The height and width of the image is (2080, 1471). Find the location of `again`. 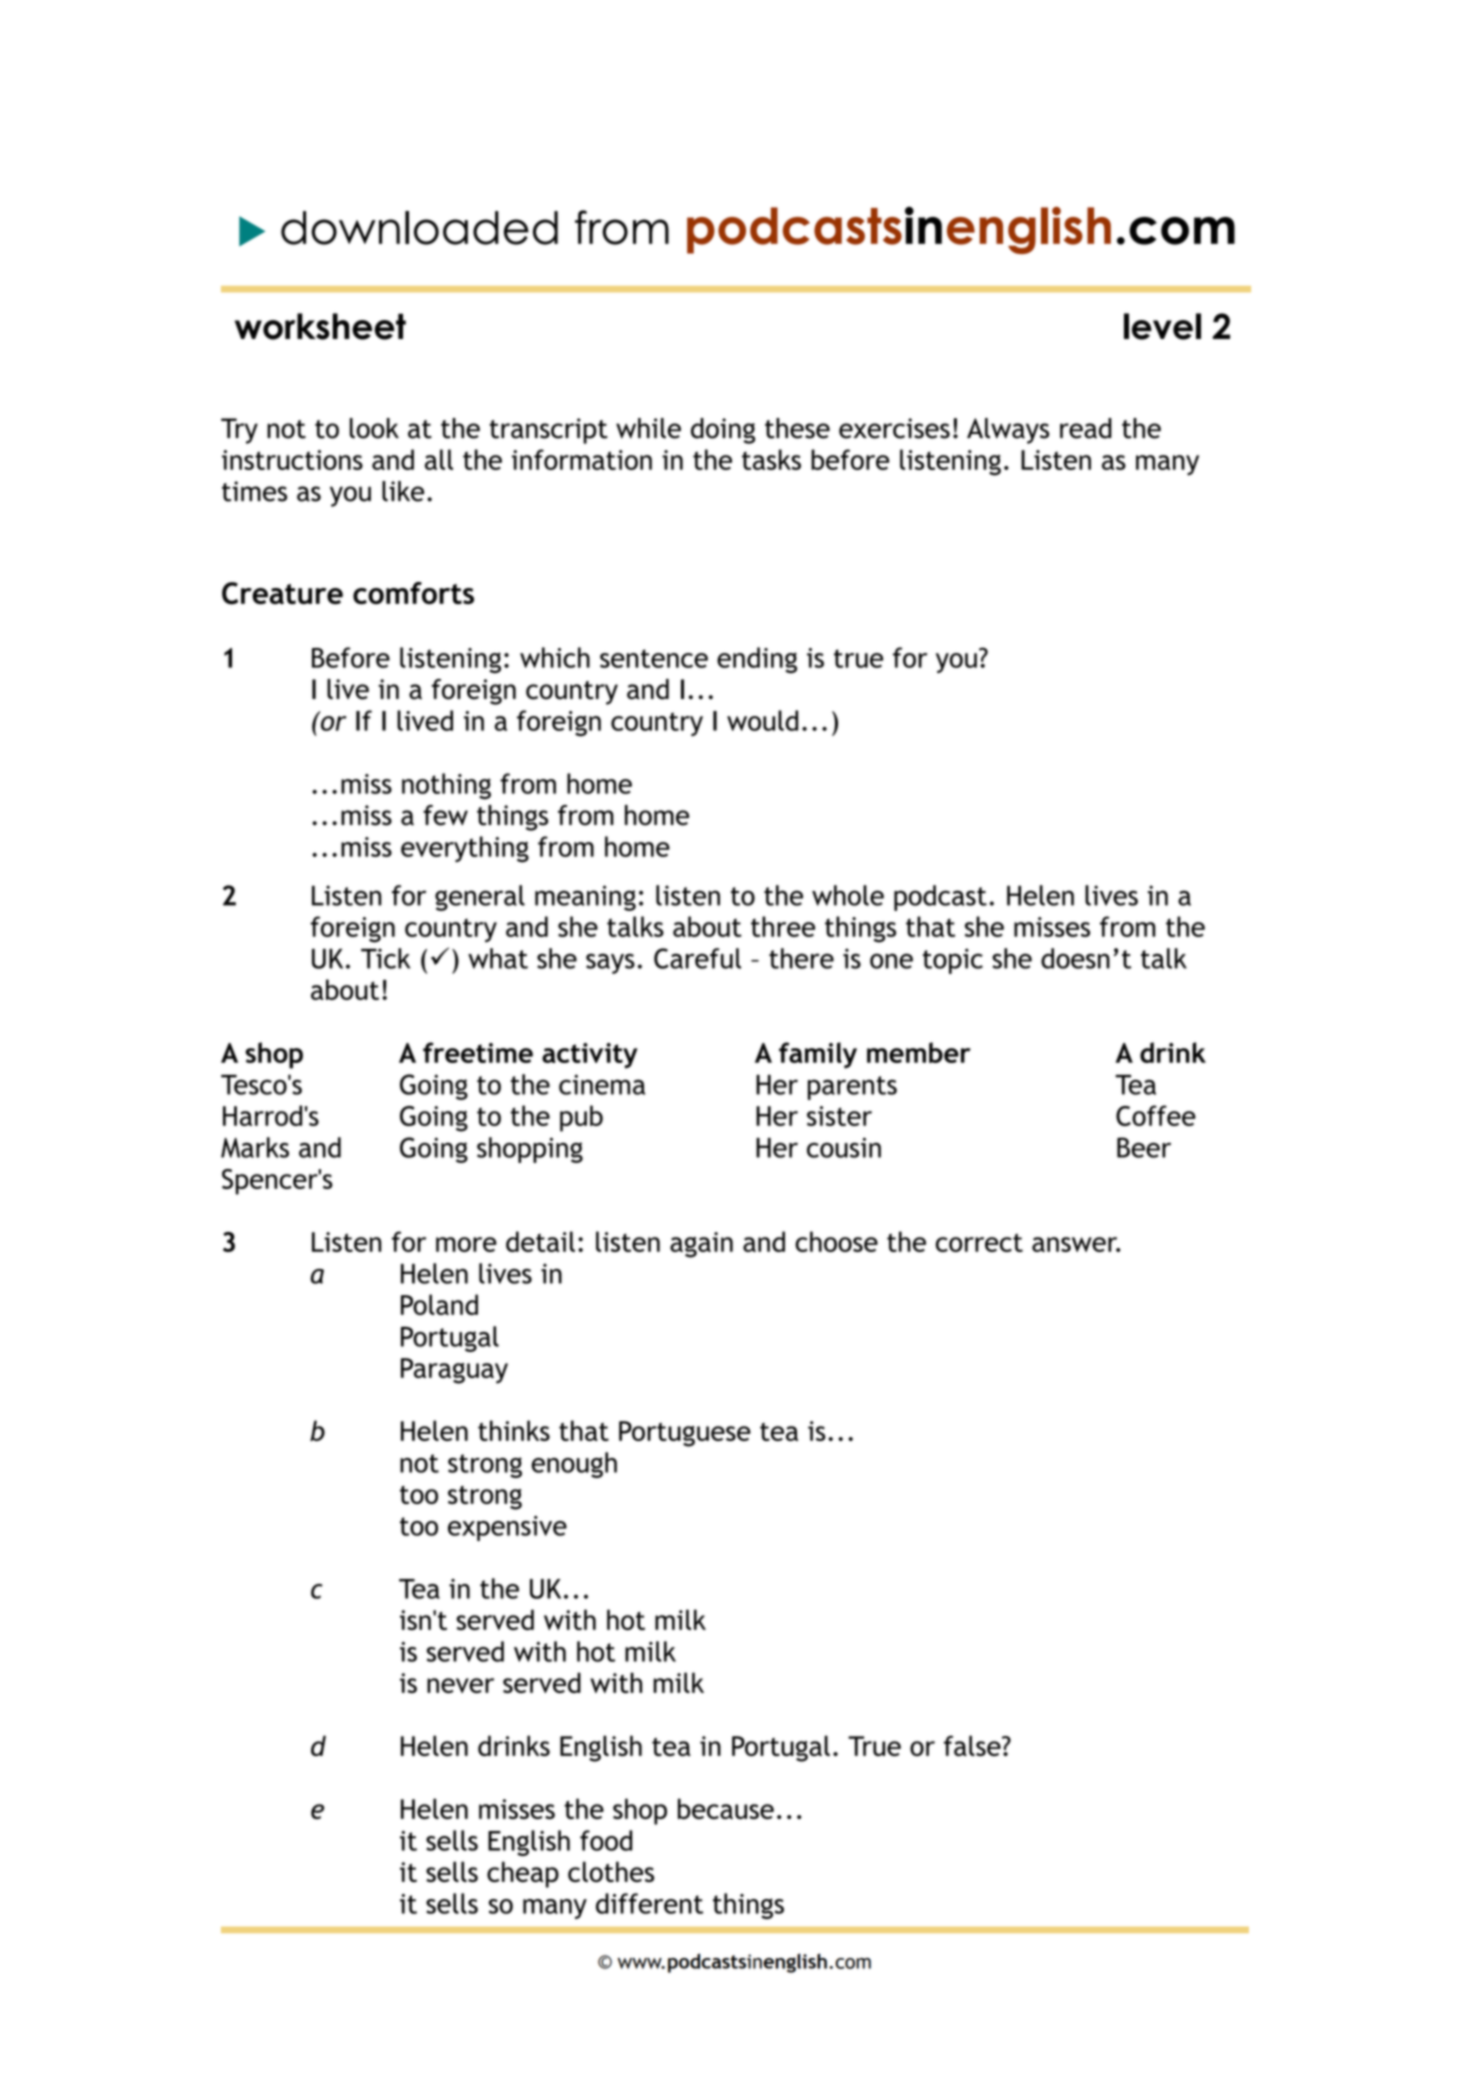

again is located at coordinates (701, 1245).
